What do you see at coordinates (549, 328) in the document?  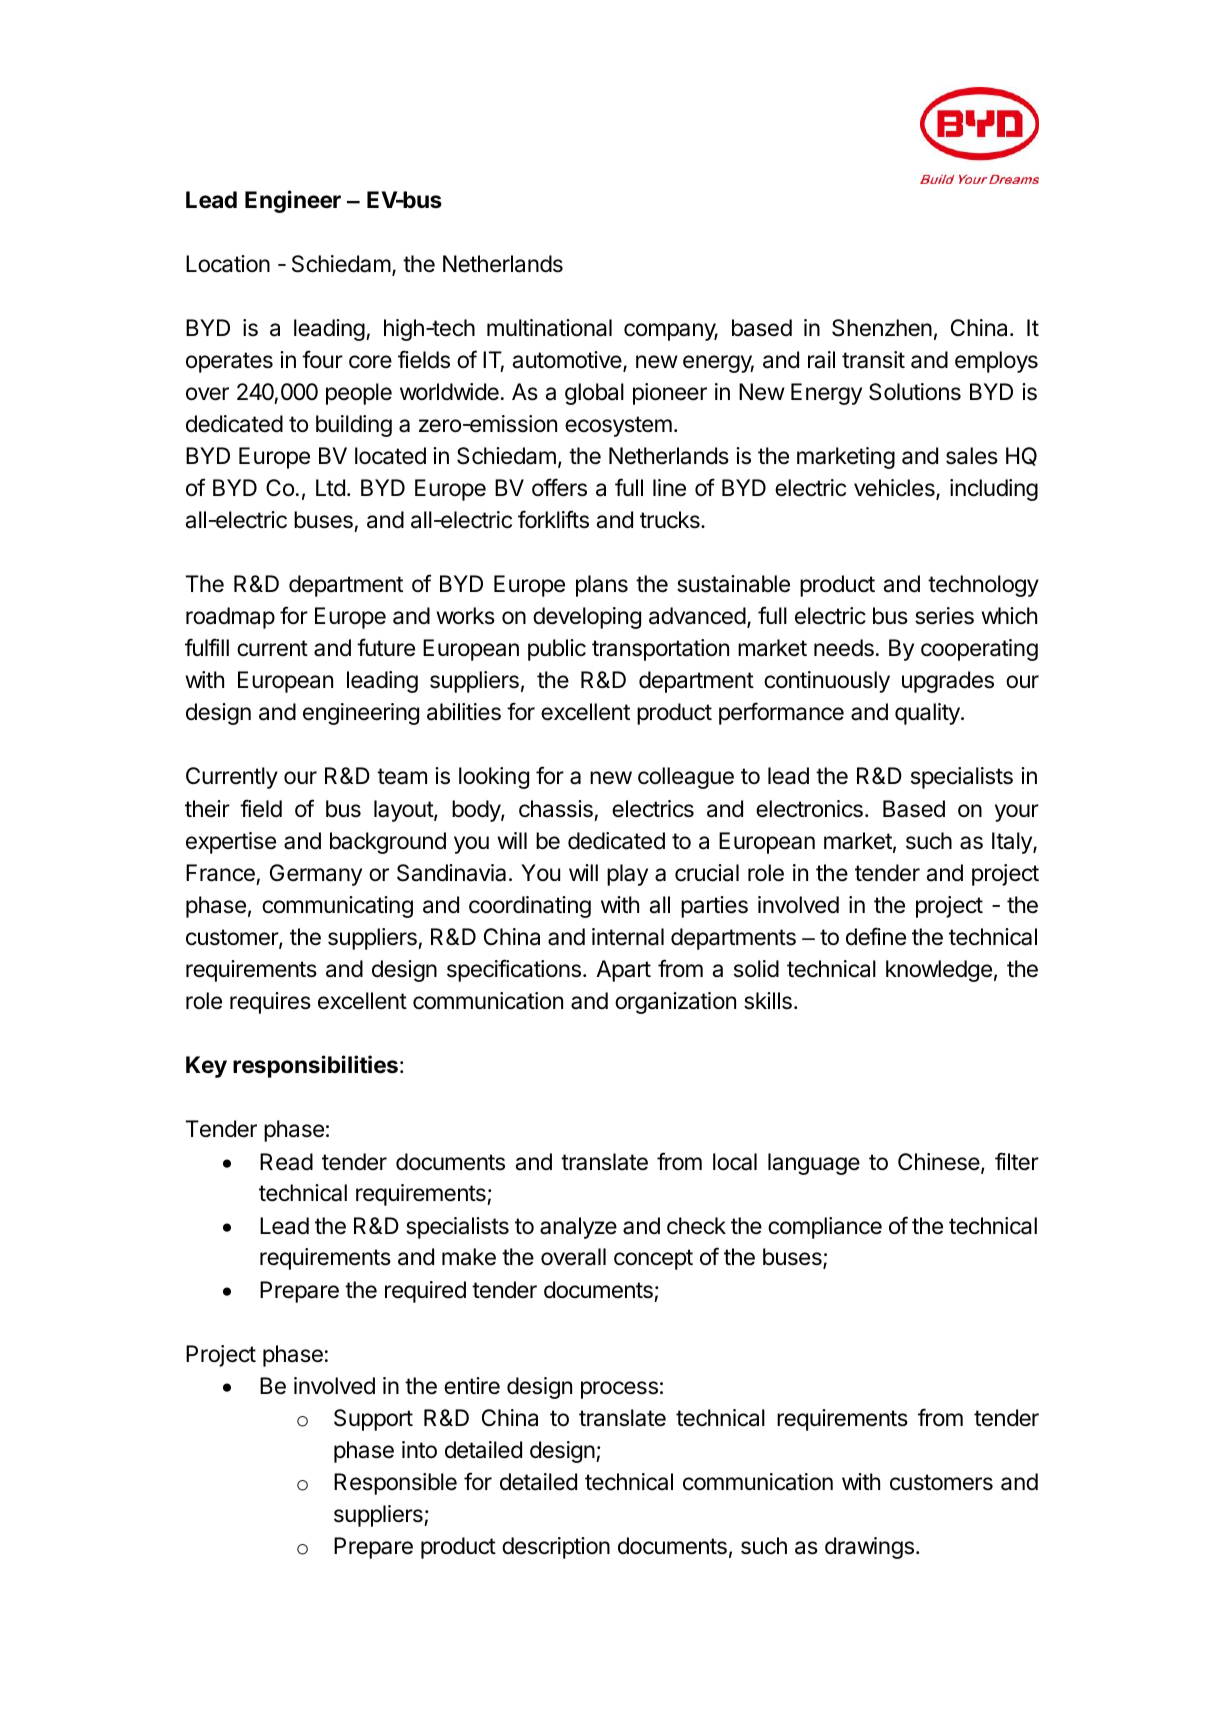 I see `multinational` at bounding box center [549, 328].
